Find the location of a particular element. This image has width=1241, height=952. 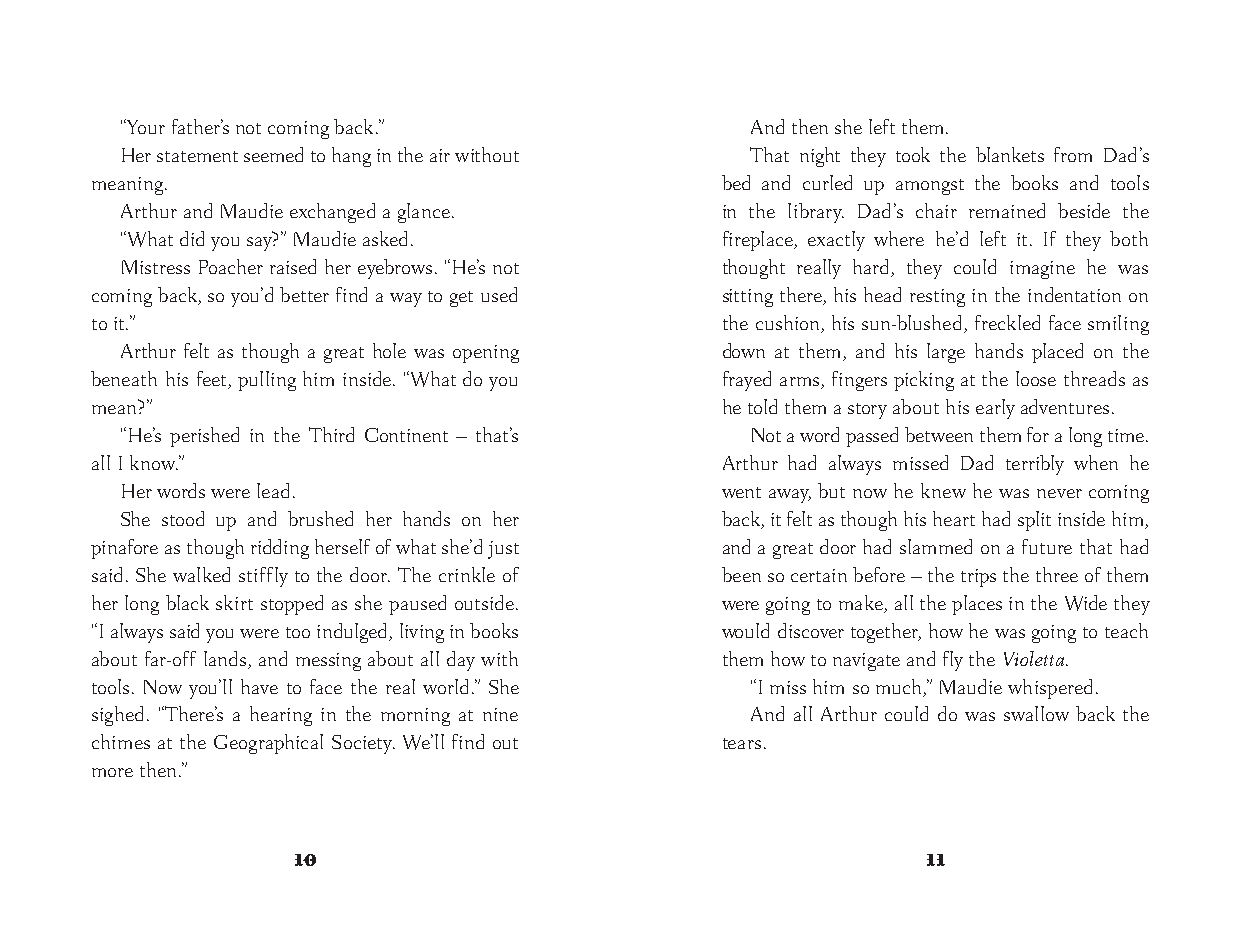

sitting is located at coordinates (748, 298).
